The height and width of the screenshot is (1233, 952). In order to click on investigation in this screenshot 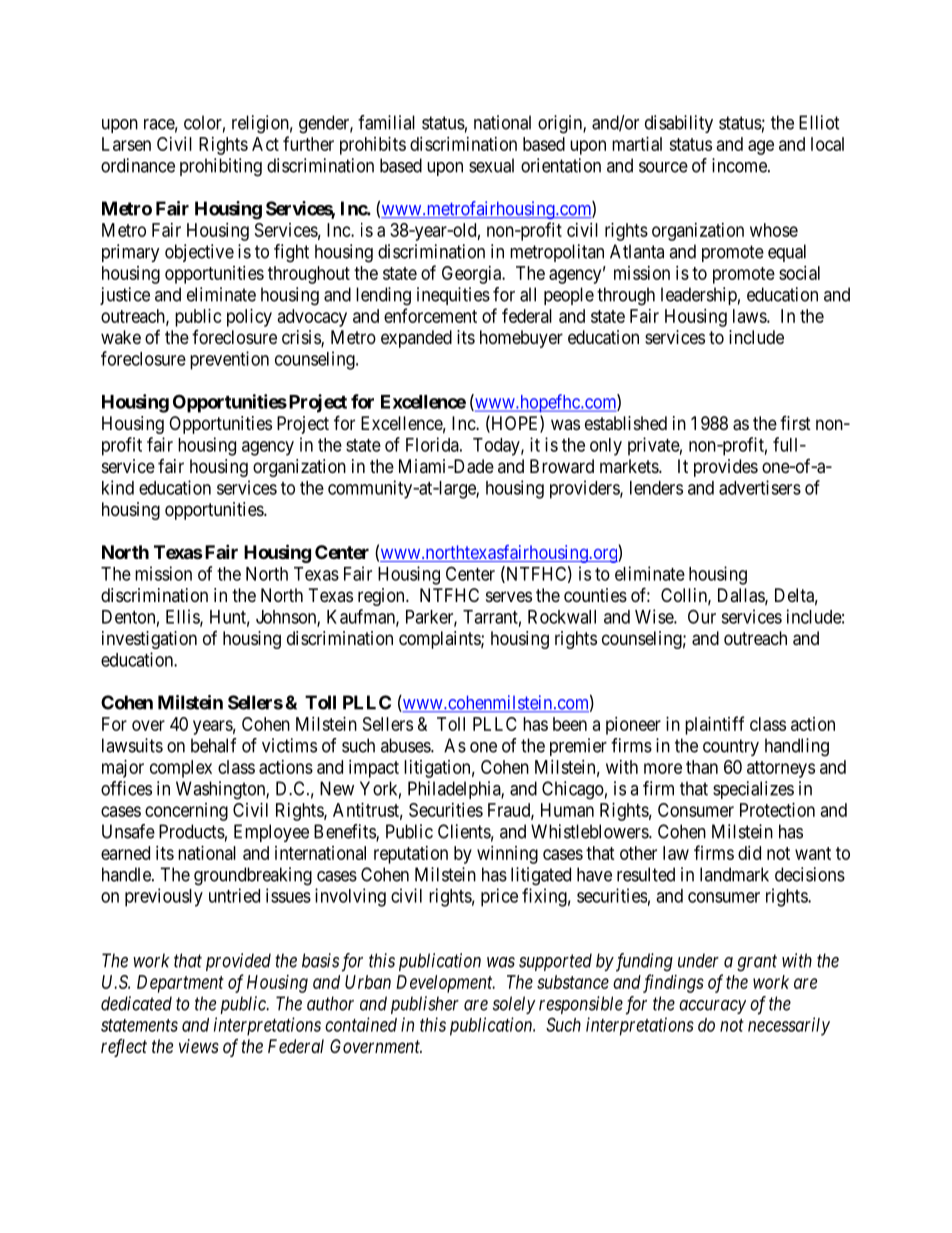, I will do `click(149, 640)`.
